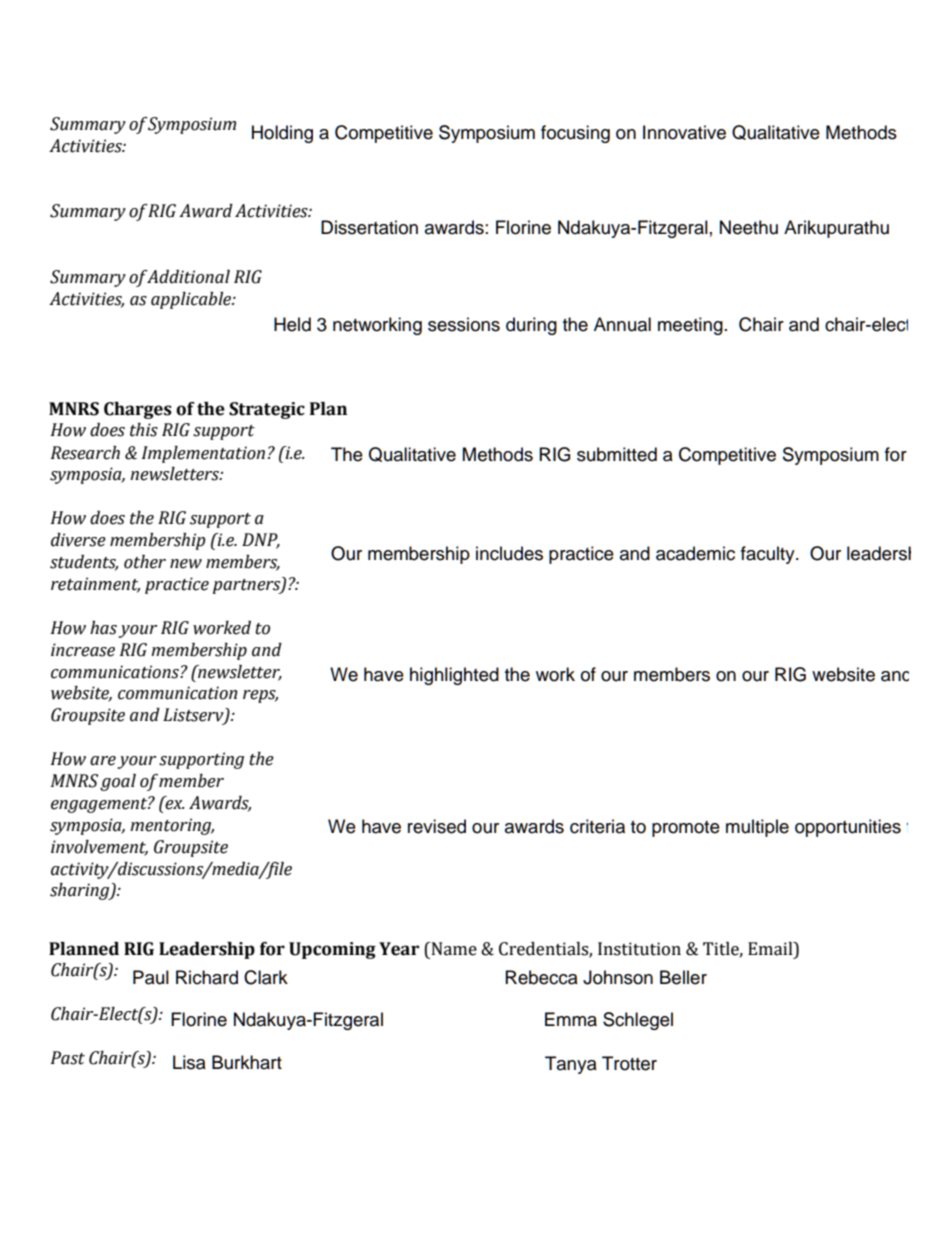  What do you see at coordinates (222, 628) in the image?
I see `worked` at bounding box center [222, 628].
